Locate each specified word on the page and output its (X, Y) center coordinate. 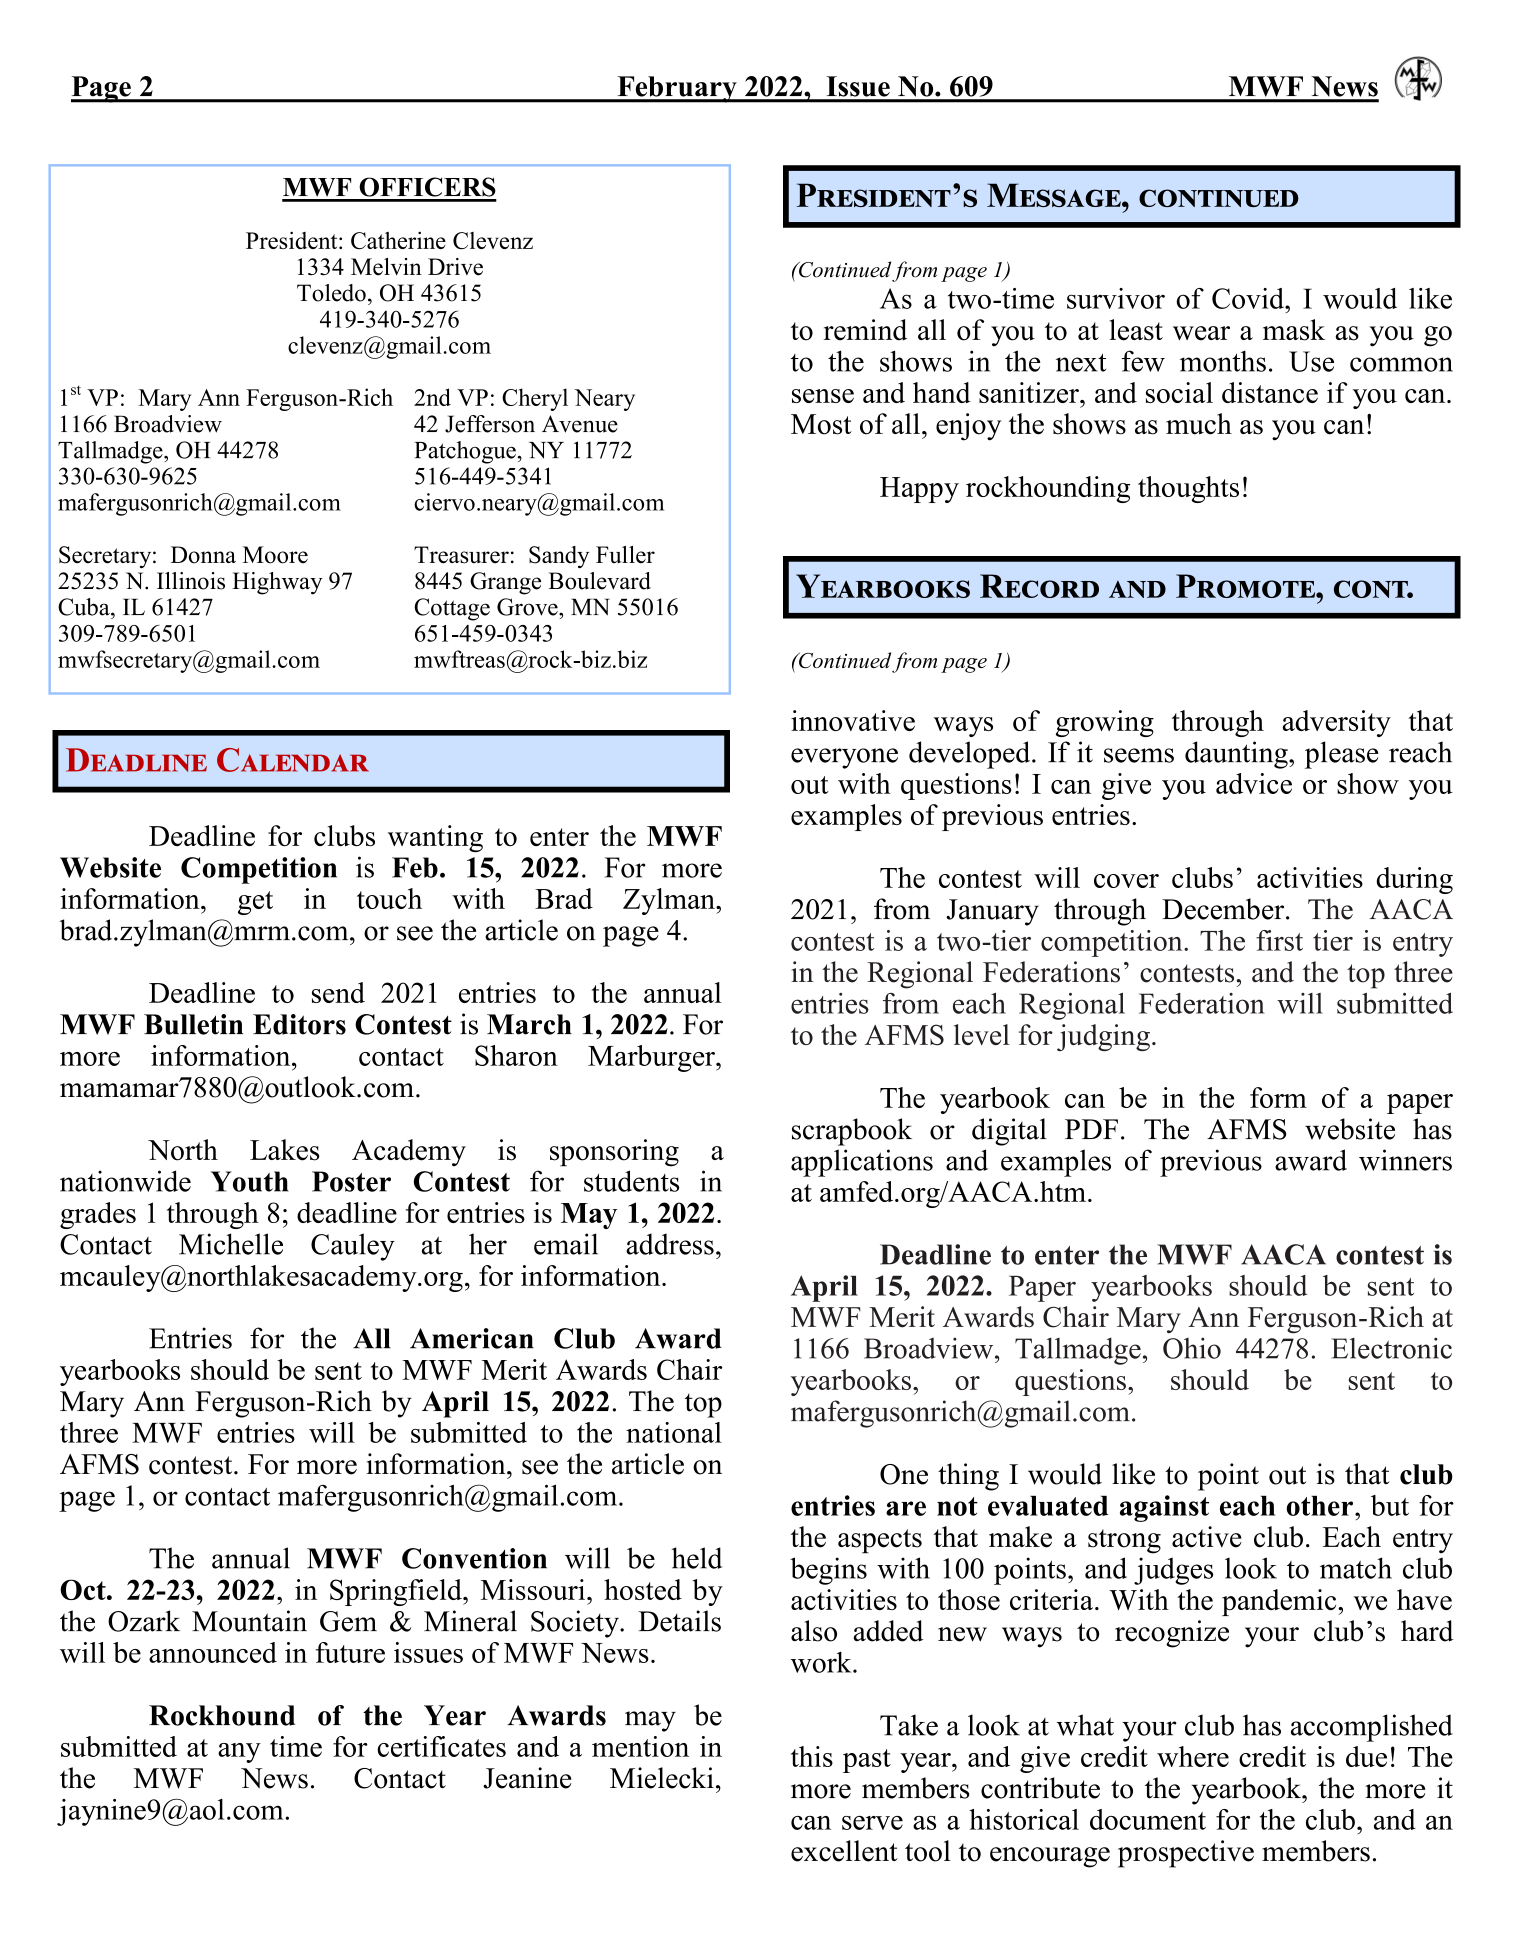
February (677, 89)
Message (1055, 195)
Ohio (1192, 1348)
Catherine (398, 240)
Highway (277, 583)
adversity (1336, 723)
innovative (853, 720)
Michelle (231, 1244)
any (239, 1753)
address (670, 1244)
